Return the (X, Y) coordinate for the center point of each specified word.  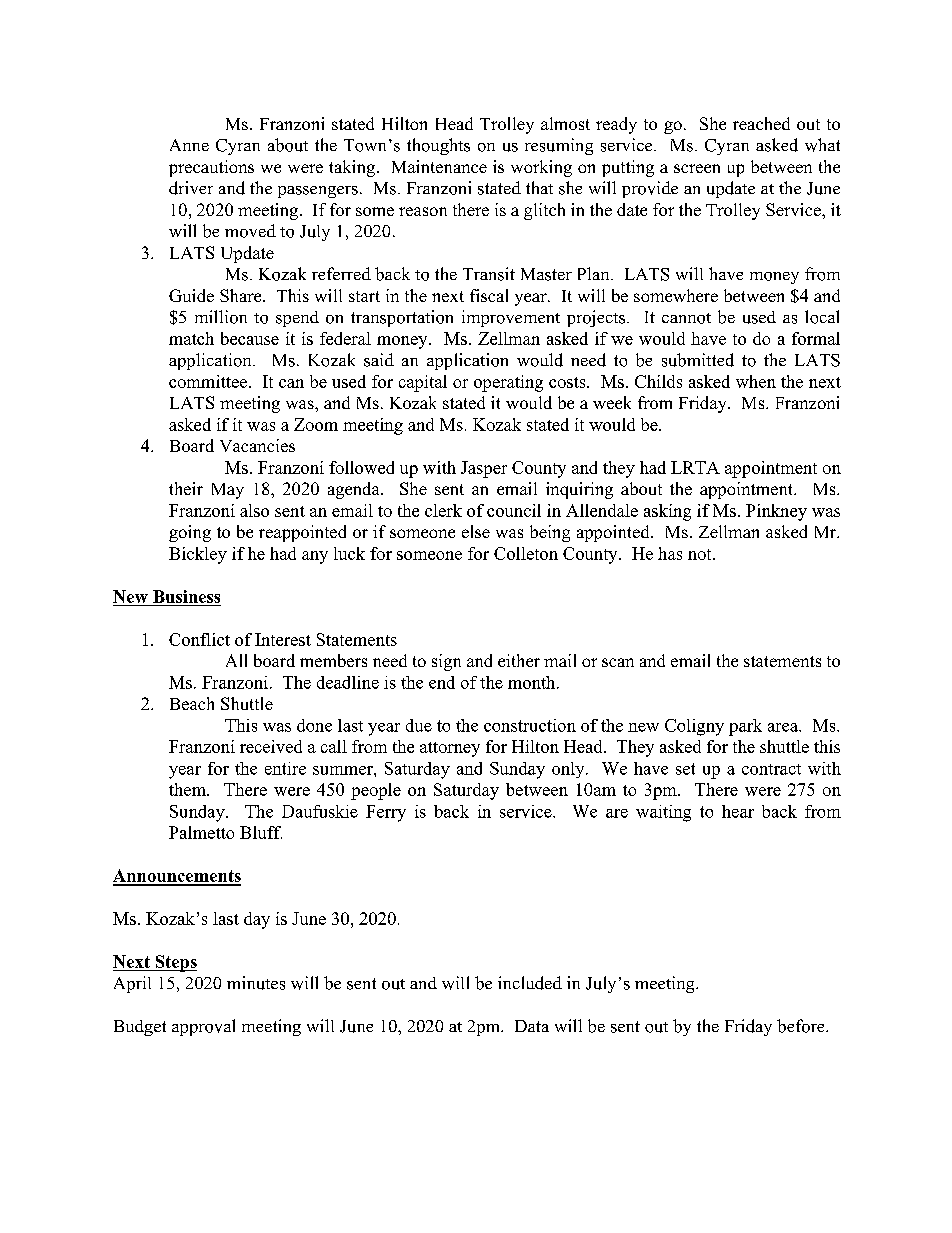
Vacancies (257, 445)
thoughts (438, 146)
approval (203, 1027)
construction (530, 725)
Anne (189, 145)
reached (761, 123)
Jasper (484, 469)
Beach (192, 703)
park (745, 727)
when (756, 381)
